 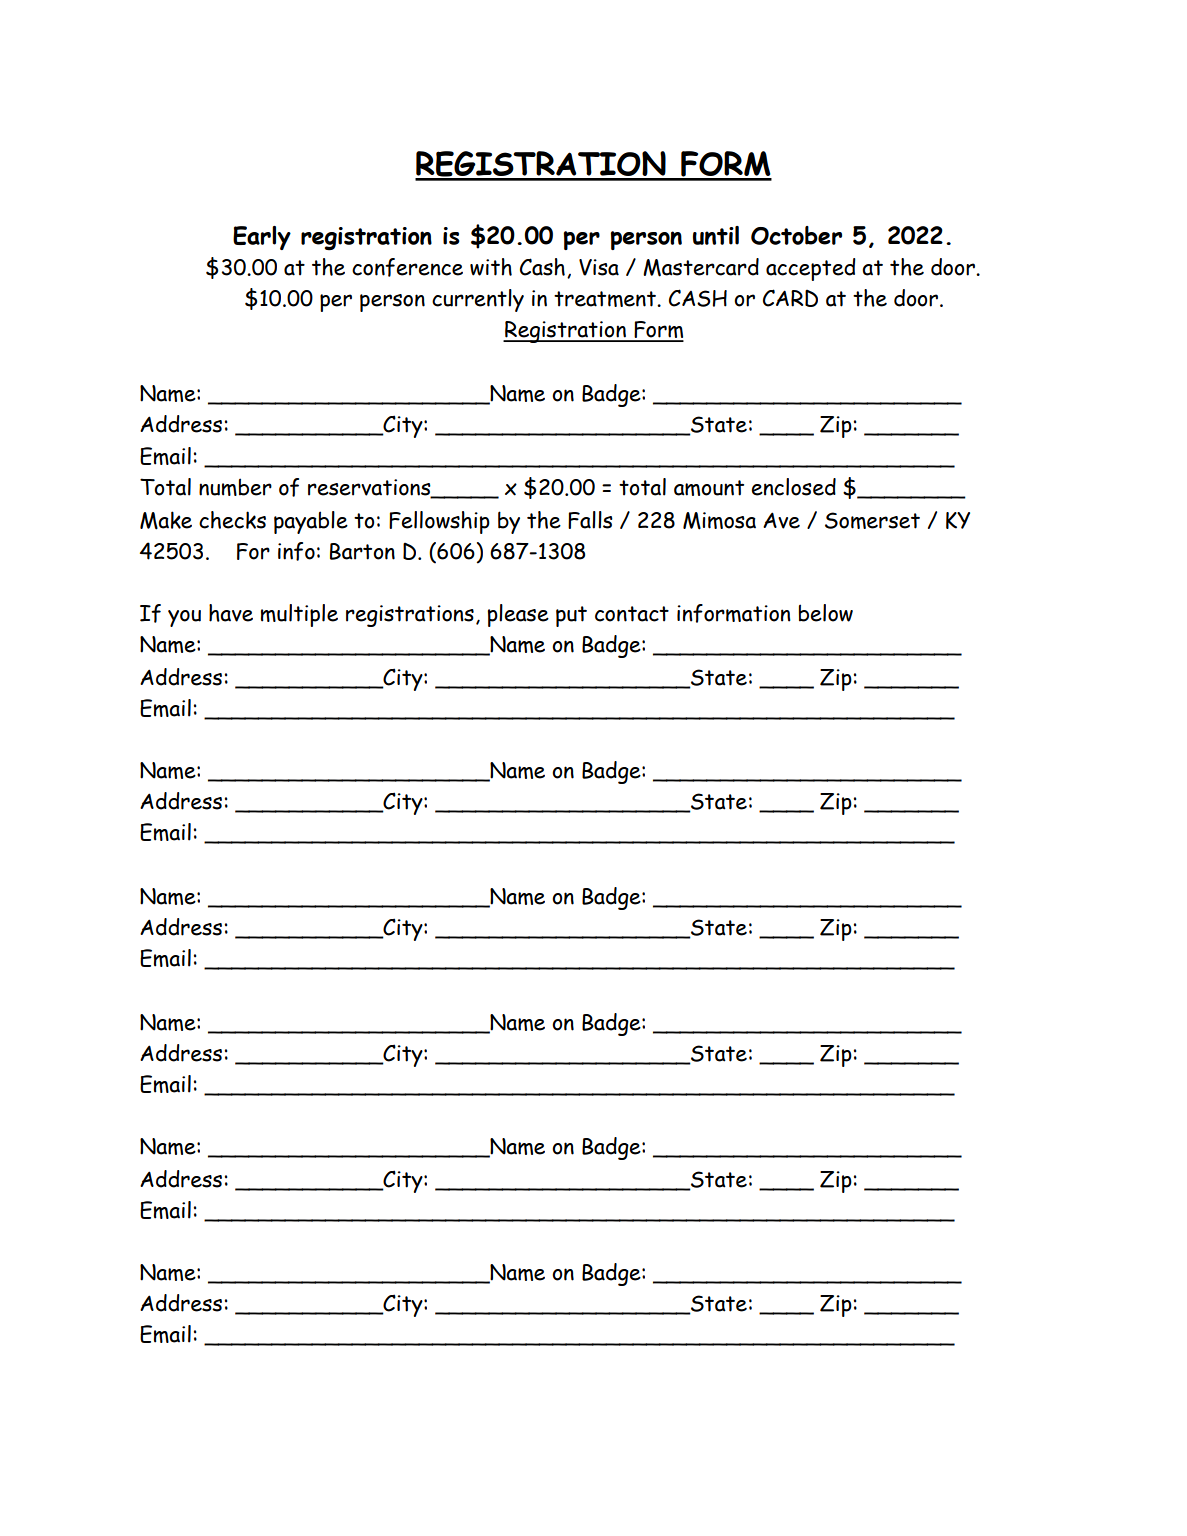 What do you see at coordinates (491, 267) in the document?
I see `with` at bounding box center [491, 267].
